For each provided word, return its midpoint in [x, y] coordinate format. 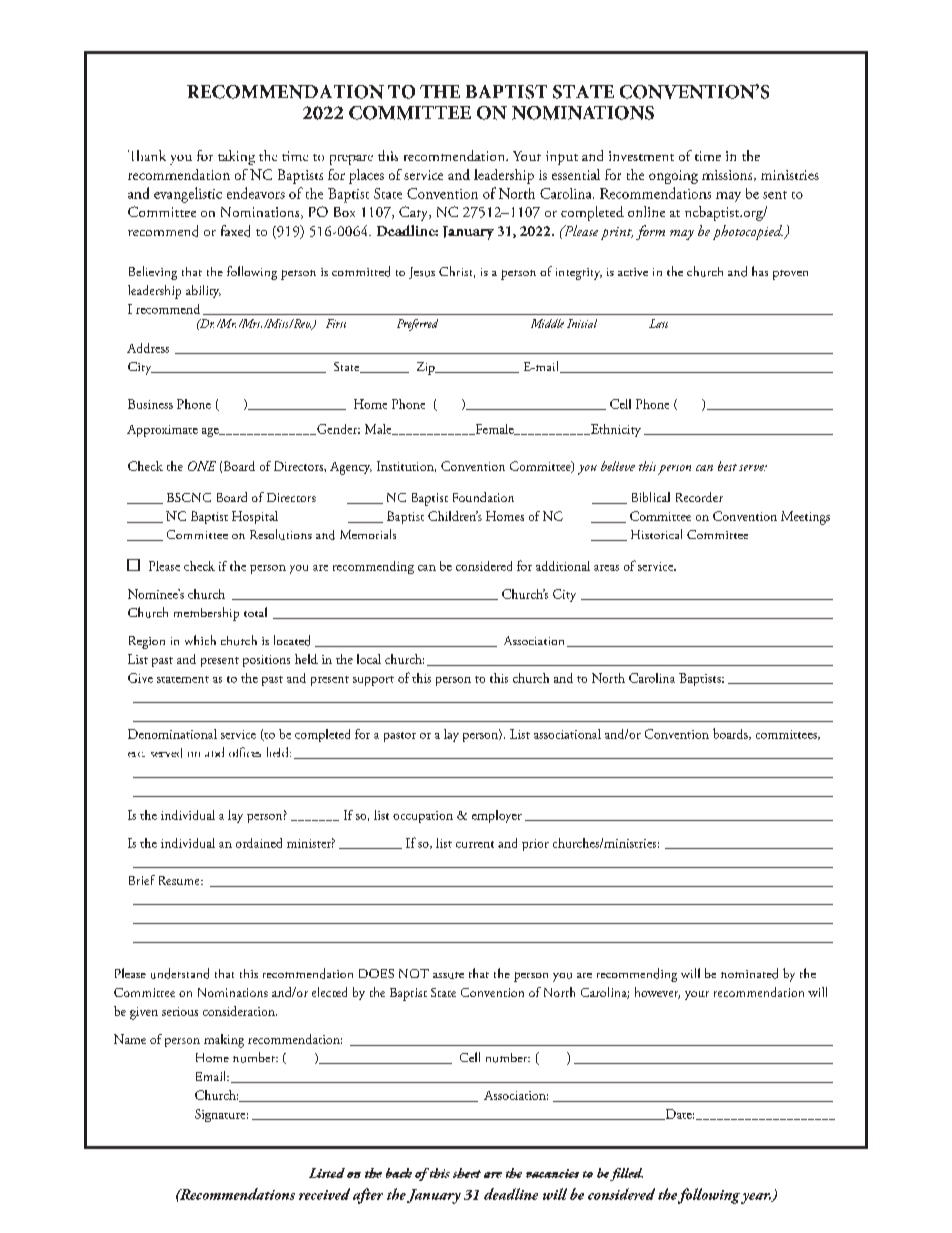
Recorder [699, 497]
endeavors [256, 193]
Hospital [255, 517]
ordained [259, 843]
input [562, 158]
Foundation [483, 497]
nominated [749, 973]
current [475, 844]
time [708, 156]
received [324, 1194]
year [756, 1198]
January [434, 1196]
